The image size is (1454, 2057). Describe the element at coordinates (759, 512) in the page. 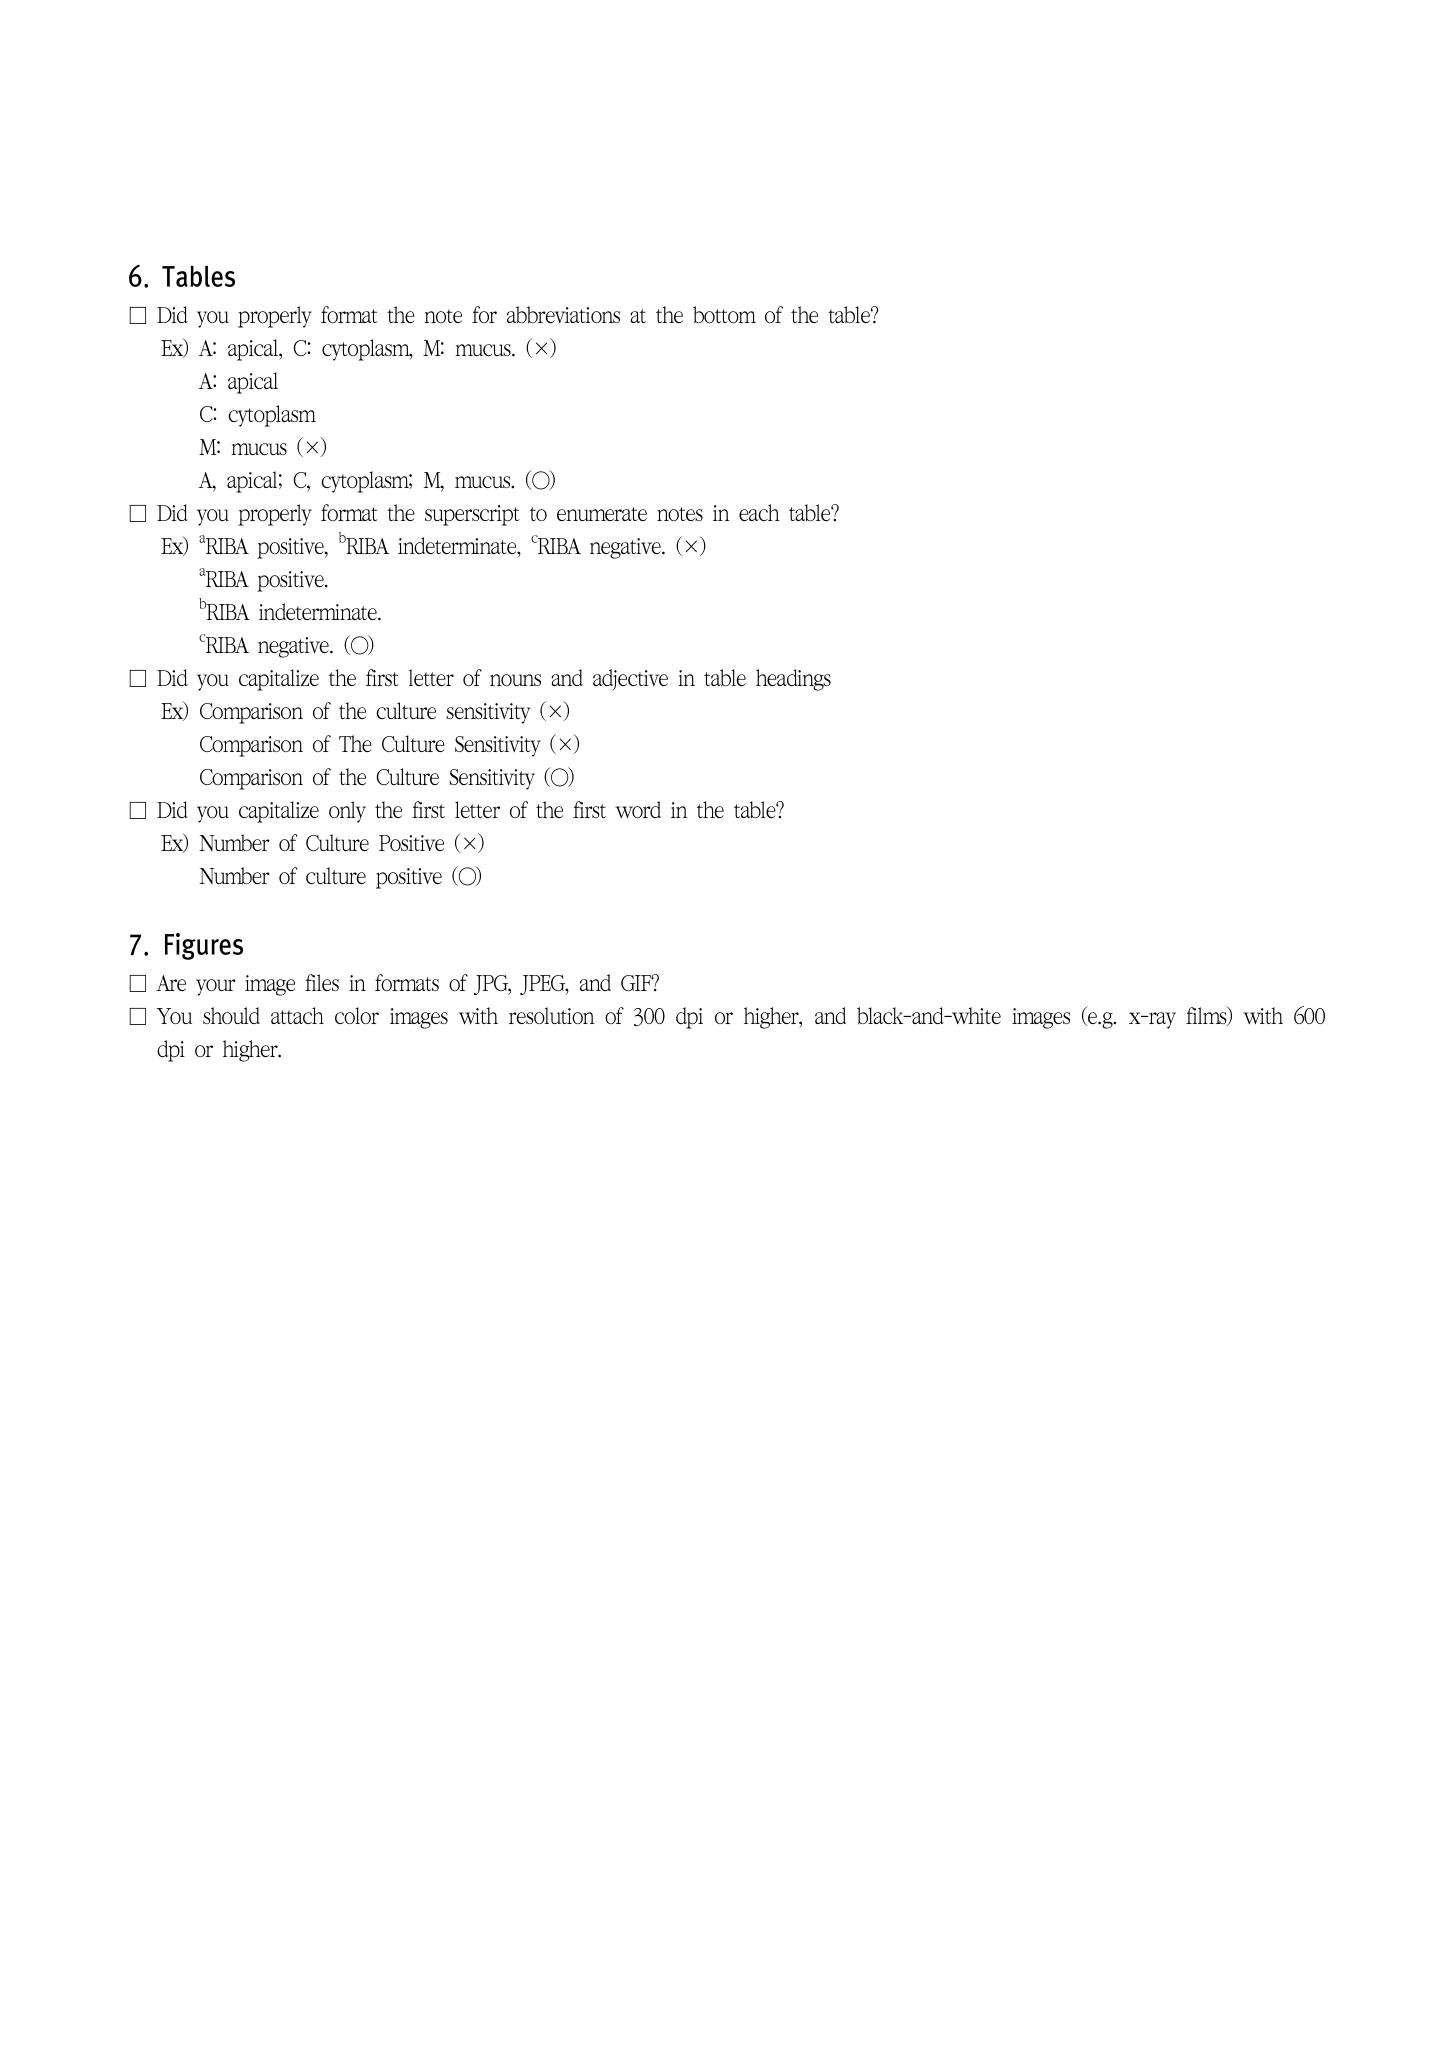

I see `each` at that location.
